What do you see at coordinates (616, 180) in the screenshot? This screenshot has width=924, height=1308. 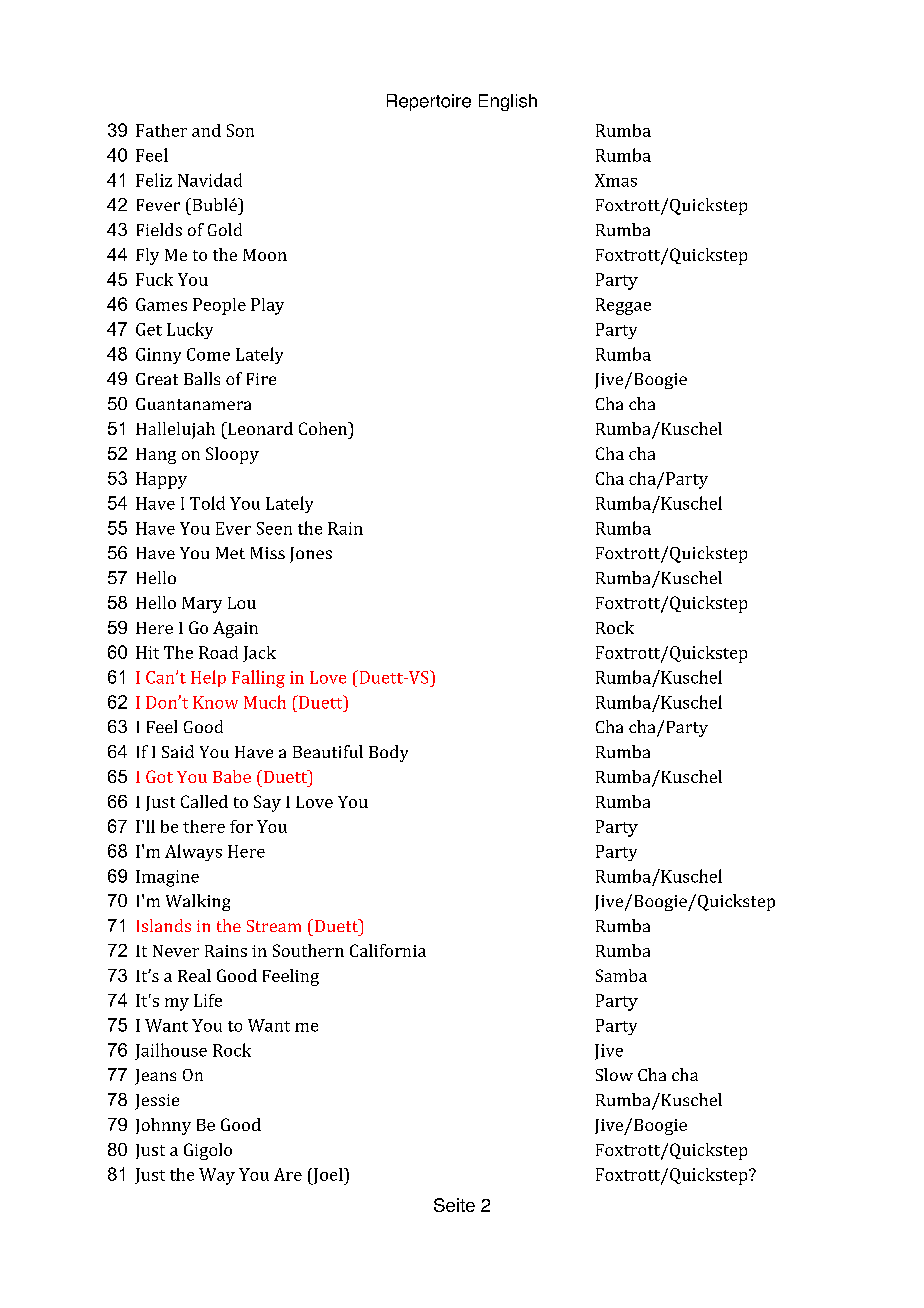 I see `Xmas` at bounding box center [616, 180].
